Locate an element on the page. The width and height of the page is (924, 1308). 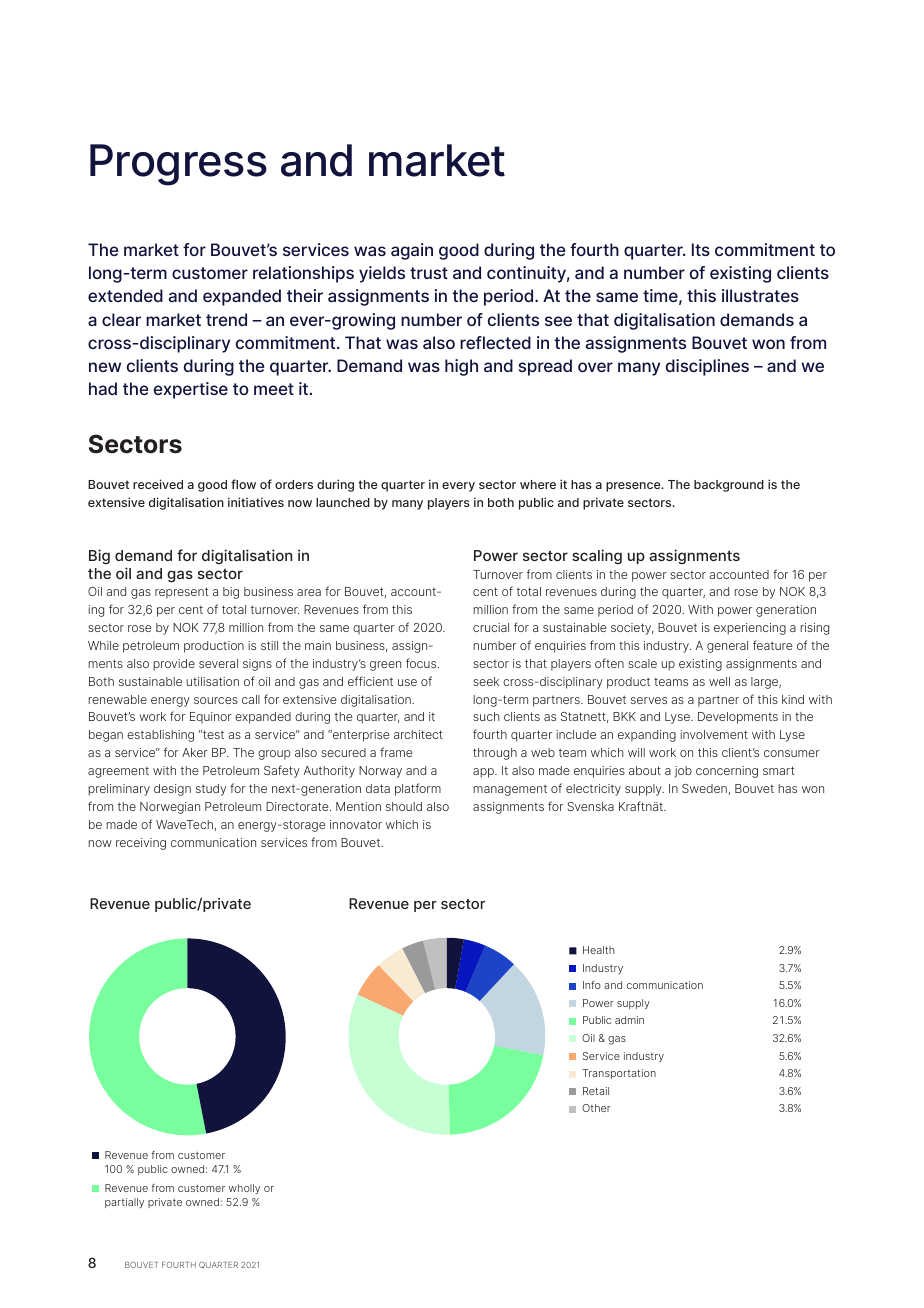
well is located at coordinates (719, 681).
